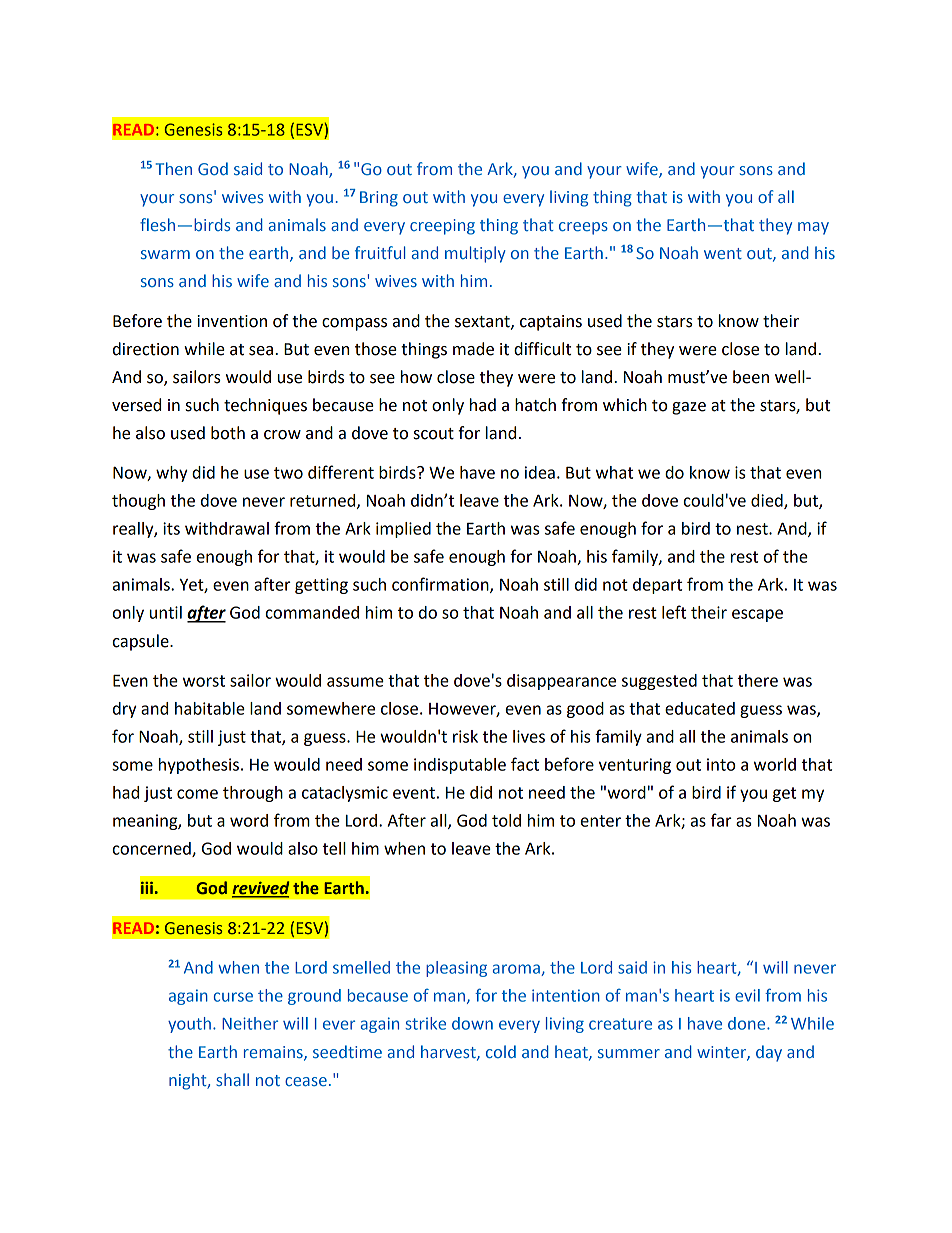 This document has height=1233, width=952. What do you see at coordinates (757, 615) in the document?
I see `escape` at bounding box center [757, 615].
